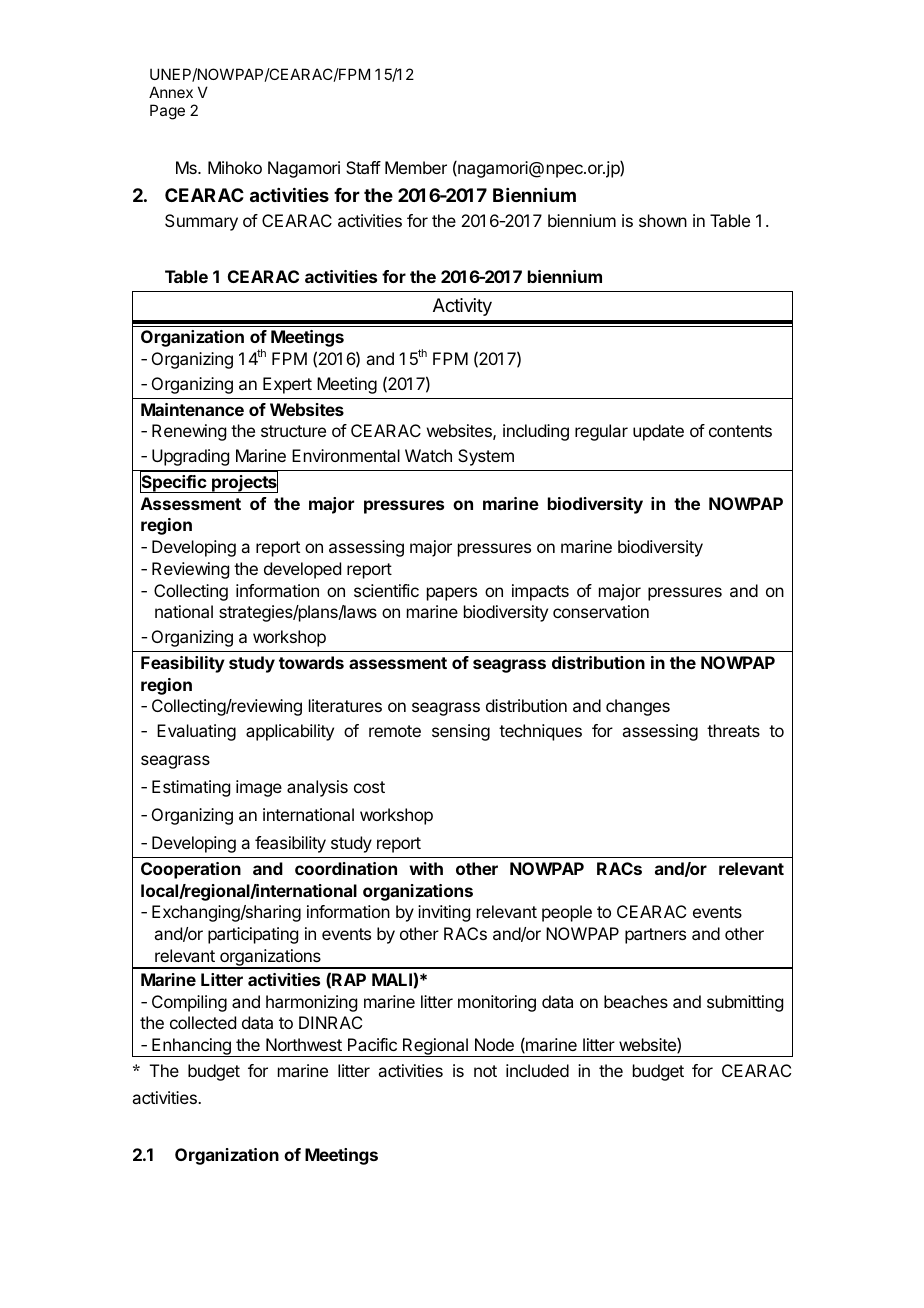 The image size is (924, 1308). What do you see at coordinates (259, 788) in the document?
I see `image` at bounding box center [259, 788].
